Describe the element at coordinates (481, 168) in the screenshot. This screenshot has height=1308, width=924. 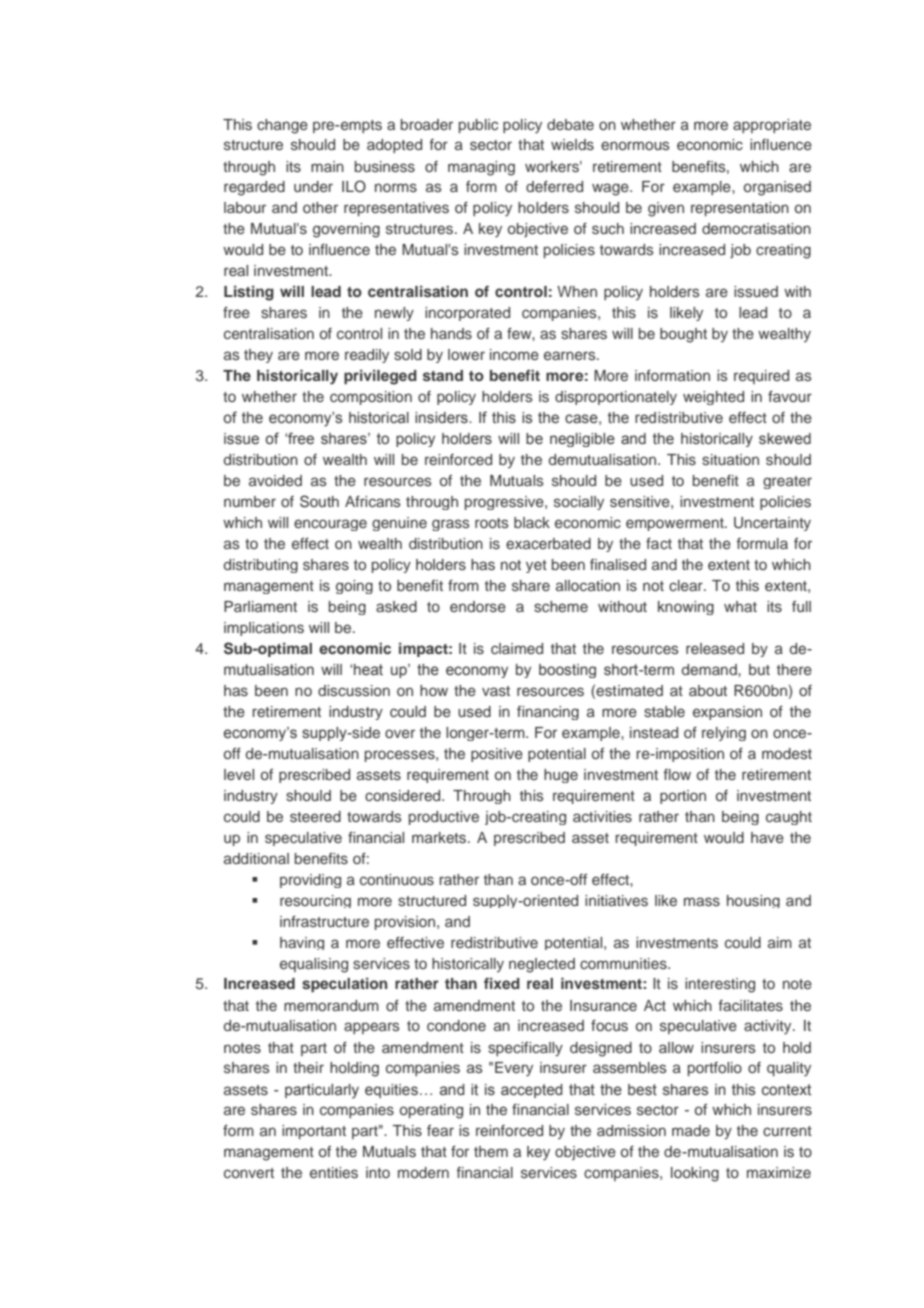
I see `managing` at that location.
